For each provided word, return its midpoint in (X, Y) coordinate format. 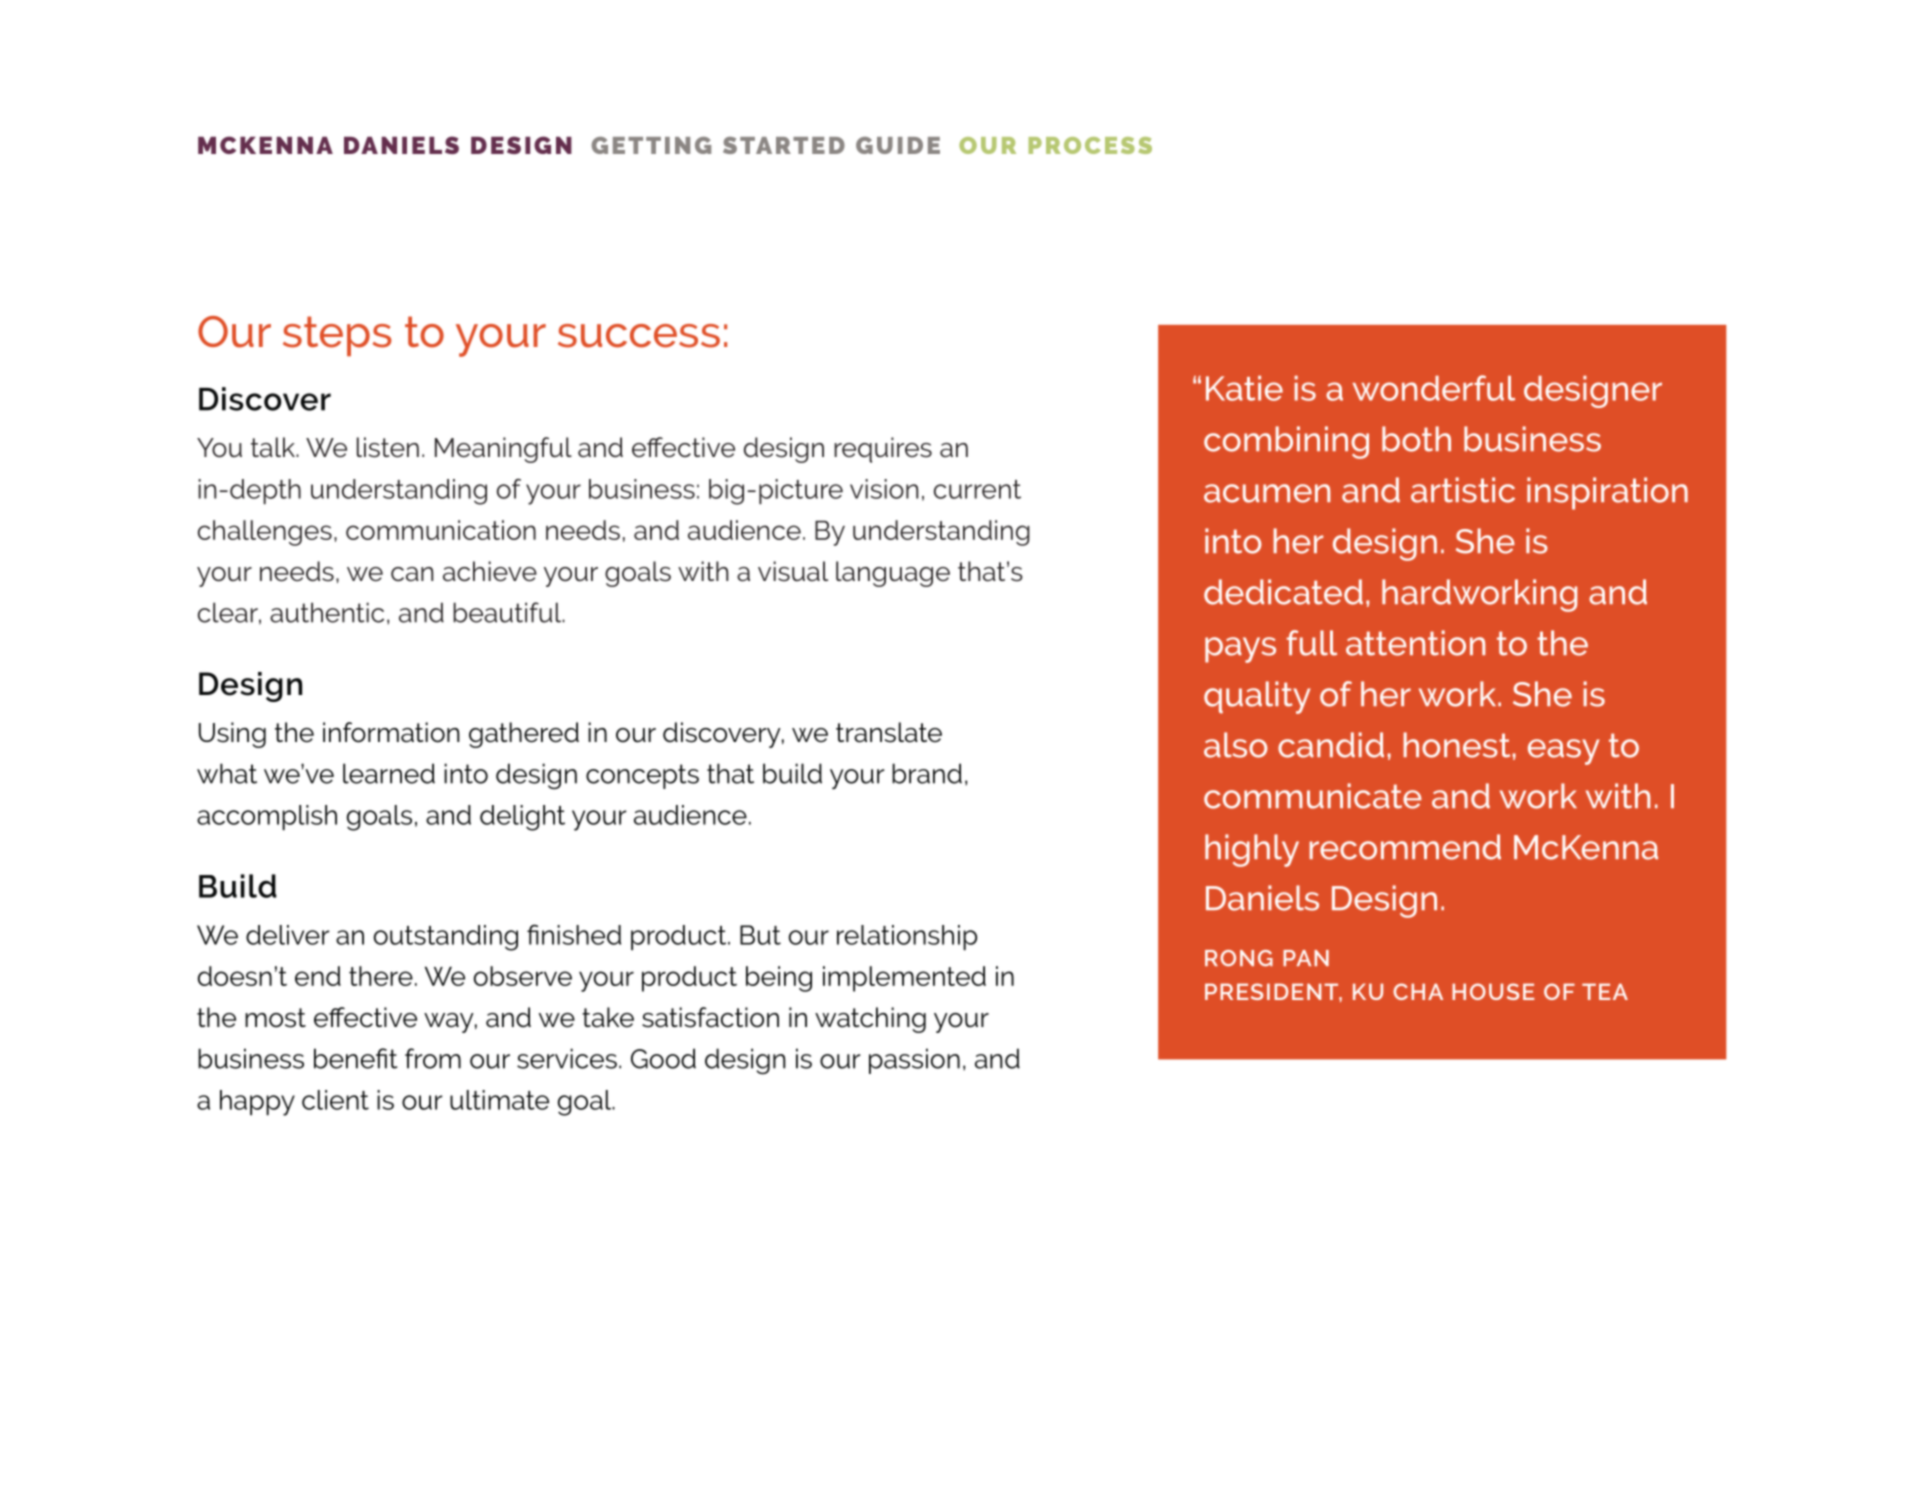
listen (388, 447)
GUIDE (898, 145)
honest (1456, 745)
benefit (356, 1058)
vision (884, 489)
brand (927, 773)
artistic (1463, 490)
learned (389, 773)
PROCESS (1090, 145)
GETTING (651, 145)
